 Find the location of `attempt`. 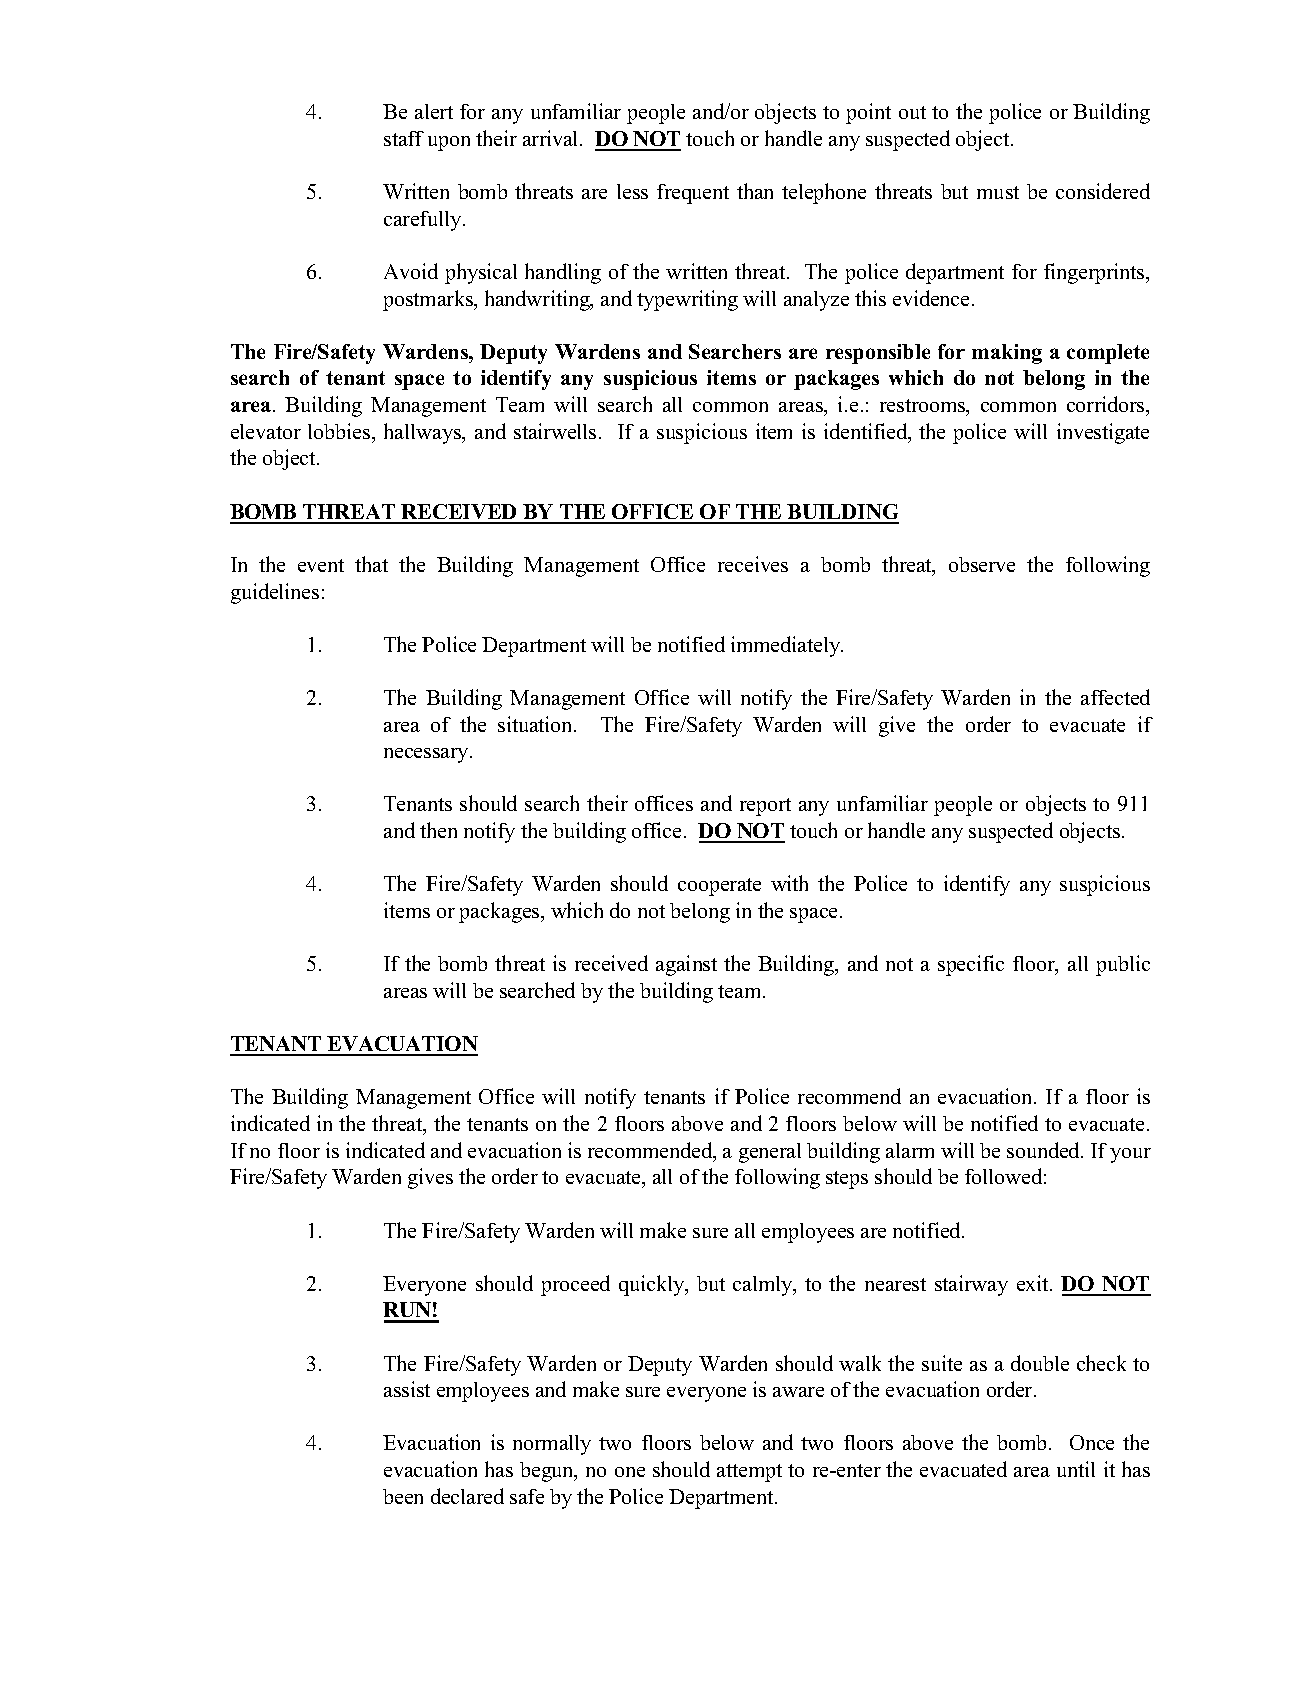

attempt is located at coordinates (749, 1473).
